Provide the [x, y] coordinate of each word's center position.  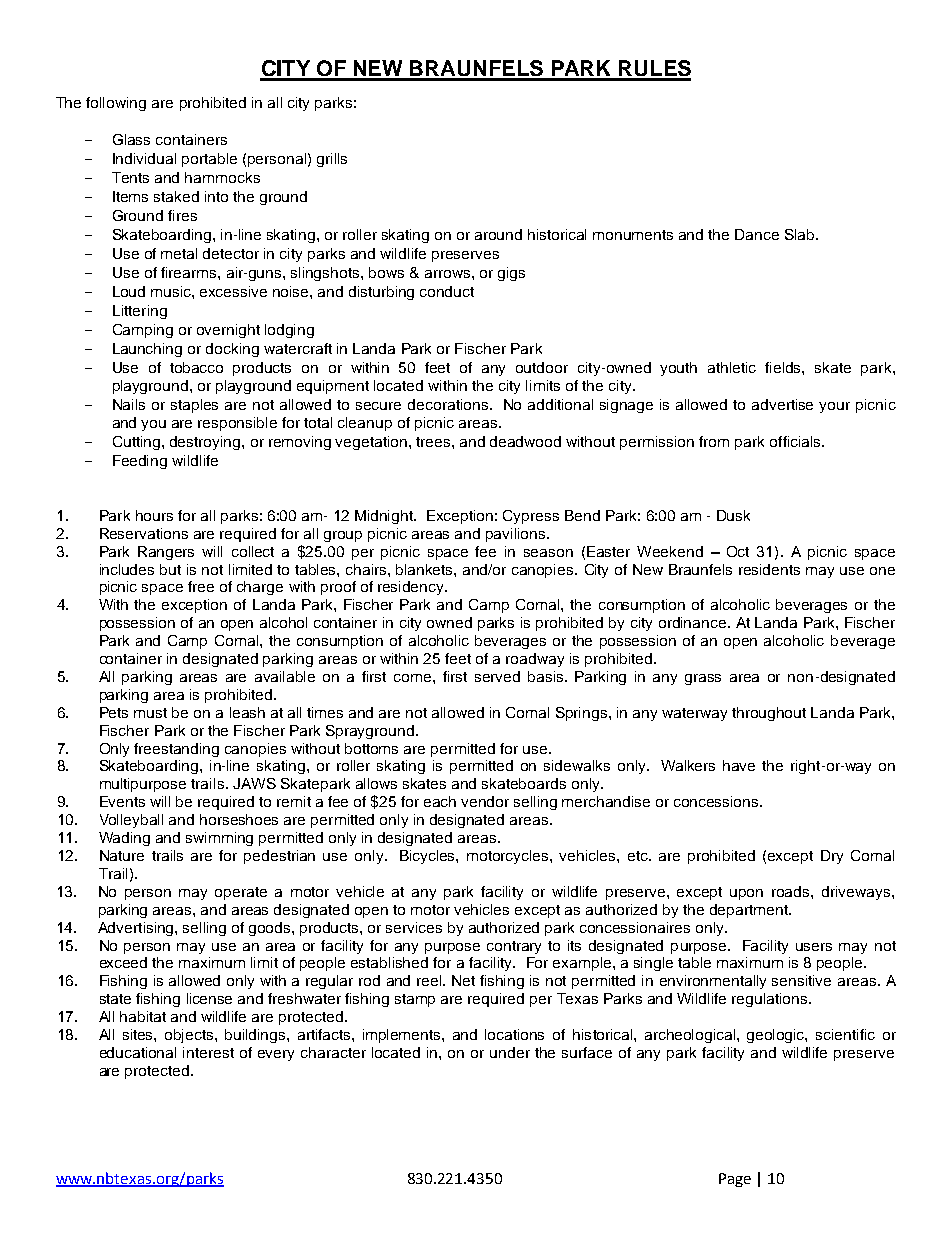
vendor [485, 801]
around [498, 234]
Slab [801, 234]
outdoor [542, 367]
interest [208, 1052]
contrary [514, 947]
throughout [769, 714]
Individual [144, 158]
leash [247, 712]
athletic [732, 367]
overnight [228, 331]
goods [271, 929]
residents [769, 569]
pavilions [517, 535]
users [814, 947]
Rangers [166, 553]
